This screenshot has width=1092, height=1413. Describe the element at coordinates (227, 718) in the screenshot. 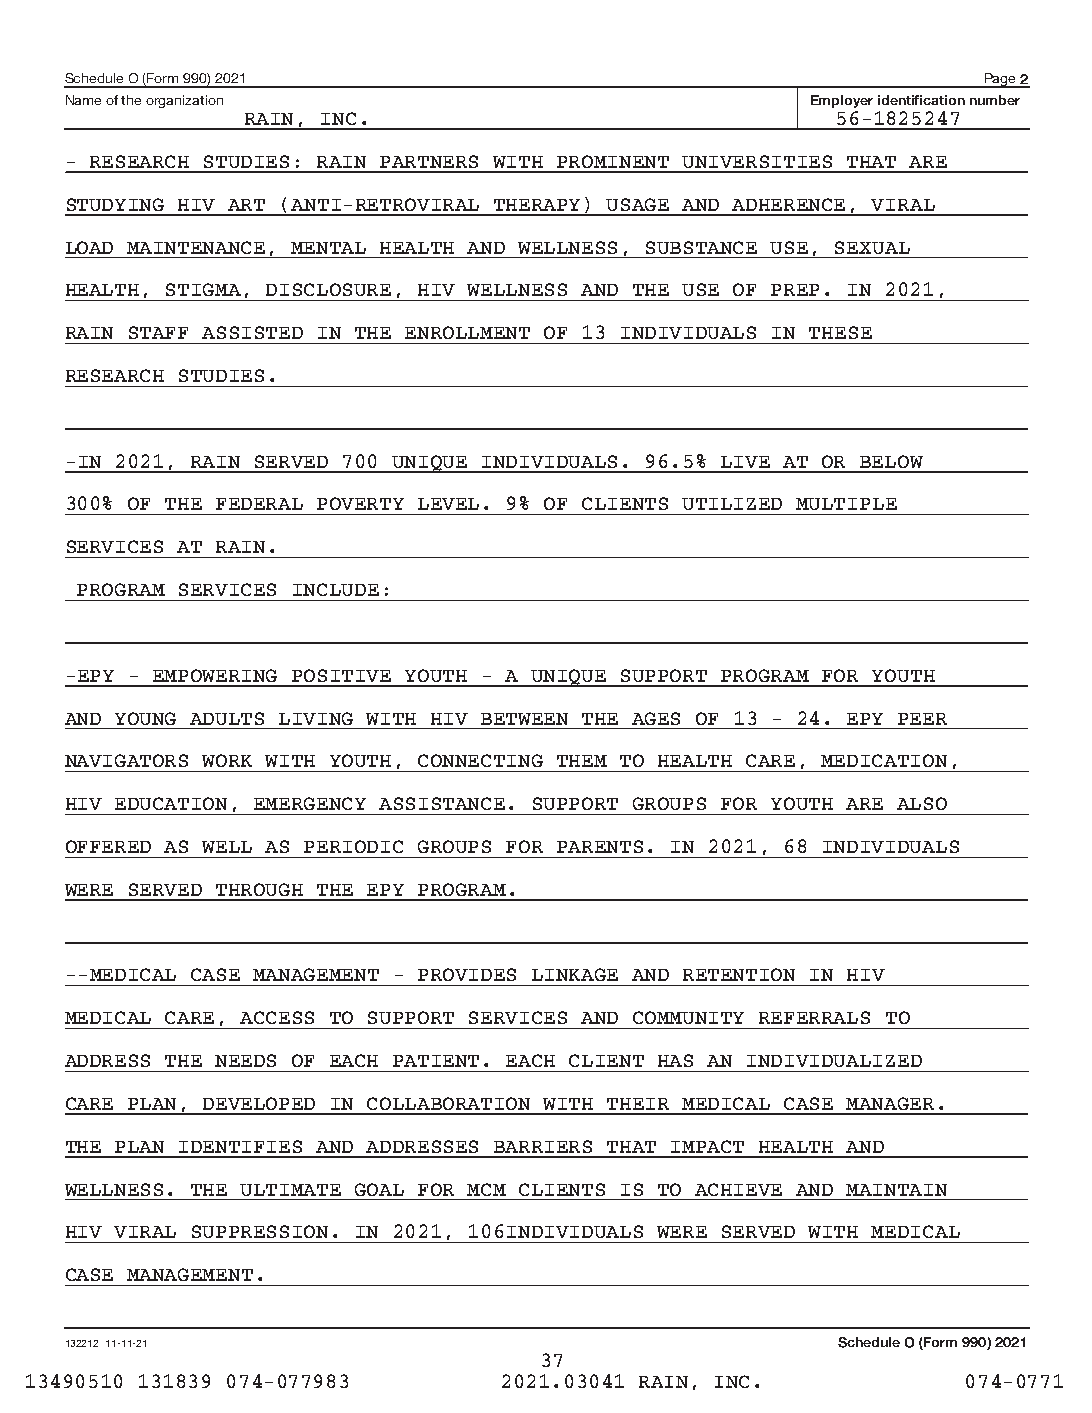

I see `ADULTS` at that location.
